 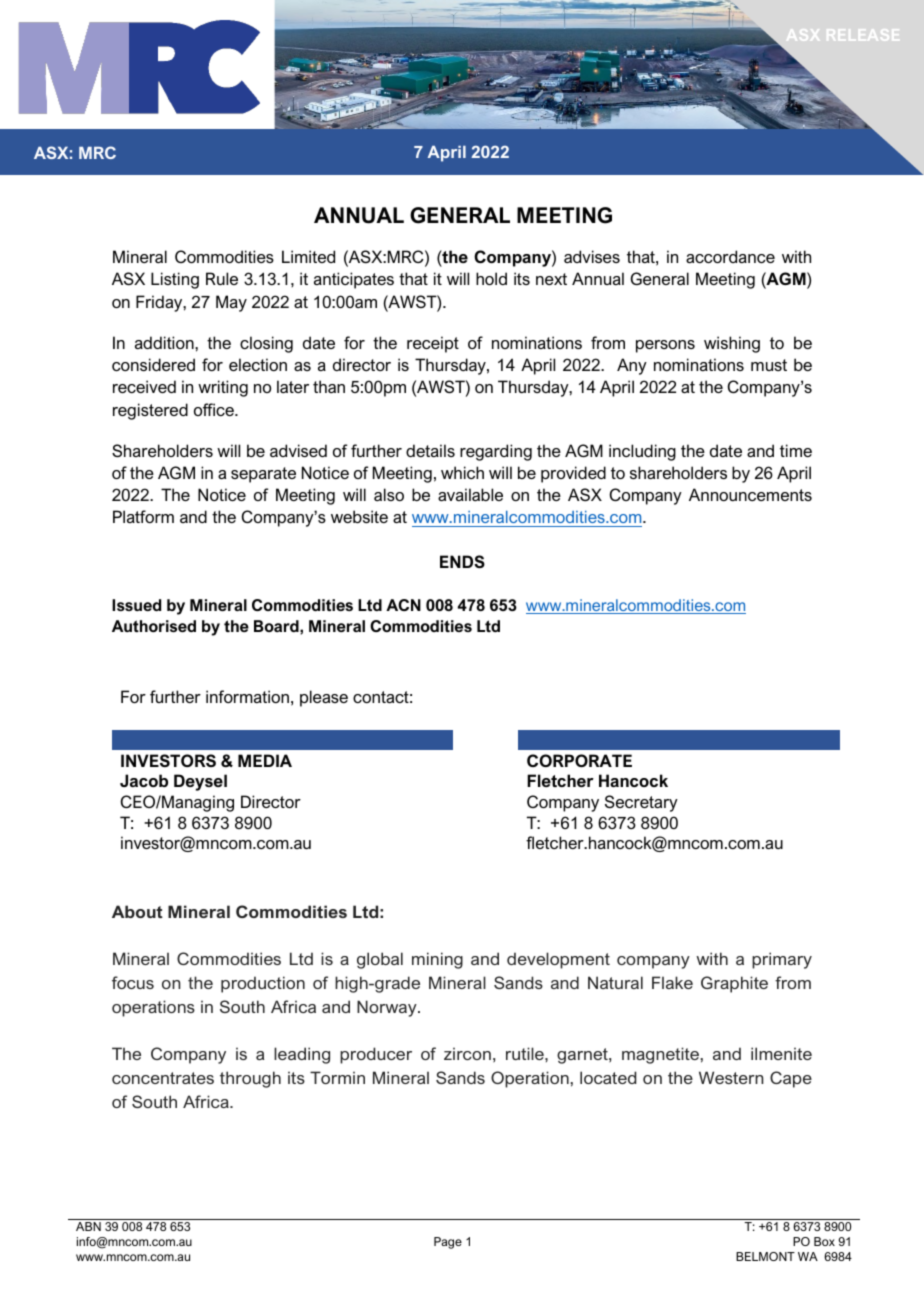 I want to click on receipt, so click(x=433, y=344).
